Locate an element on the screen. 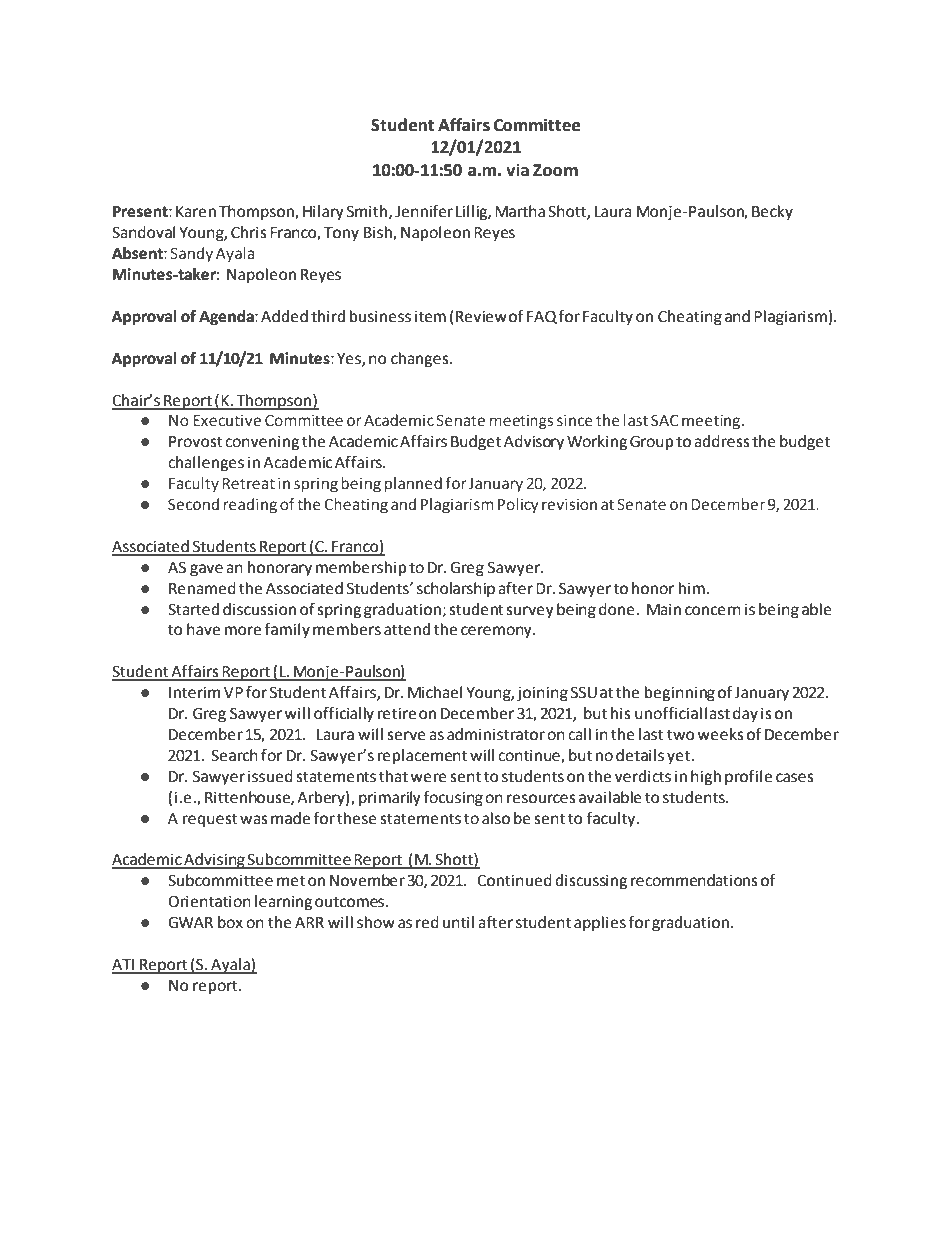  Orientation is located at coordinates (209, 901).
